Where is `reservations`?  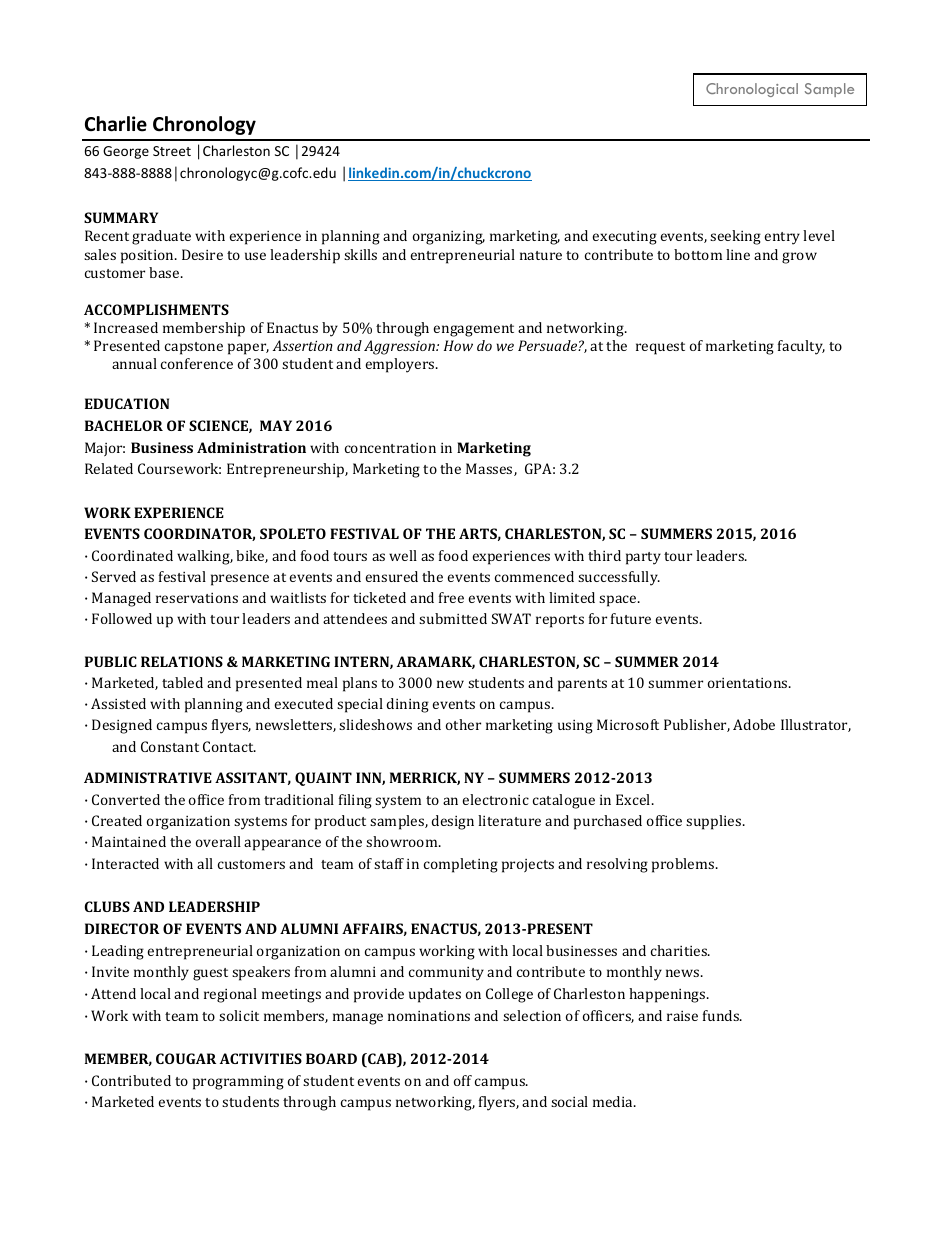 reservations is located at coordinates (197, 598).
